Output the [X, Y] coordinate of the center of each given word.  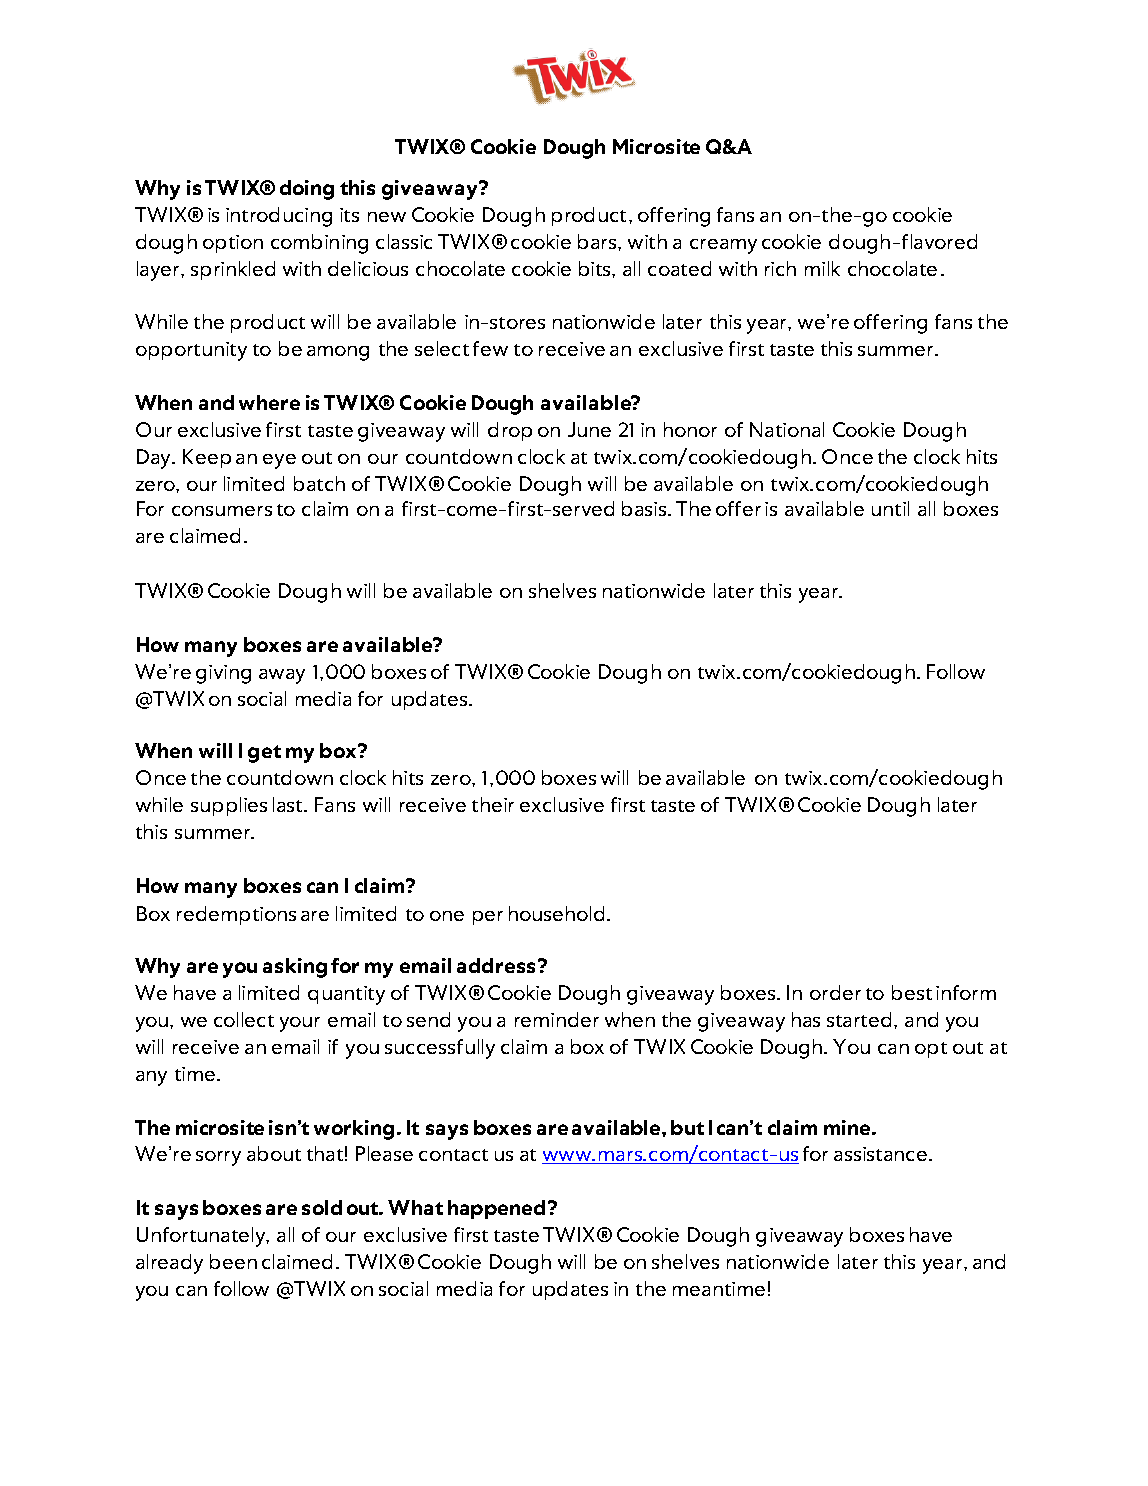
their [493, 804]
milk [822, 268]
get [264, 754]
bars [598, 241]
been [233, 1261]
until [890, 508]
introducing [279, 217]
